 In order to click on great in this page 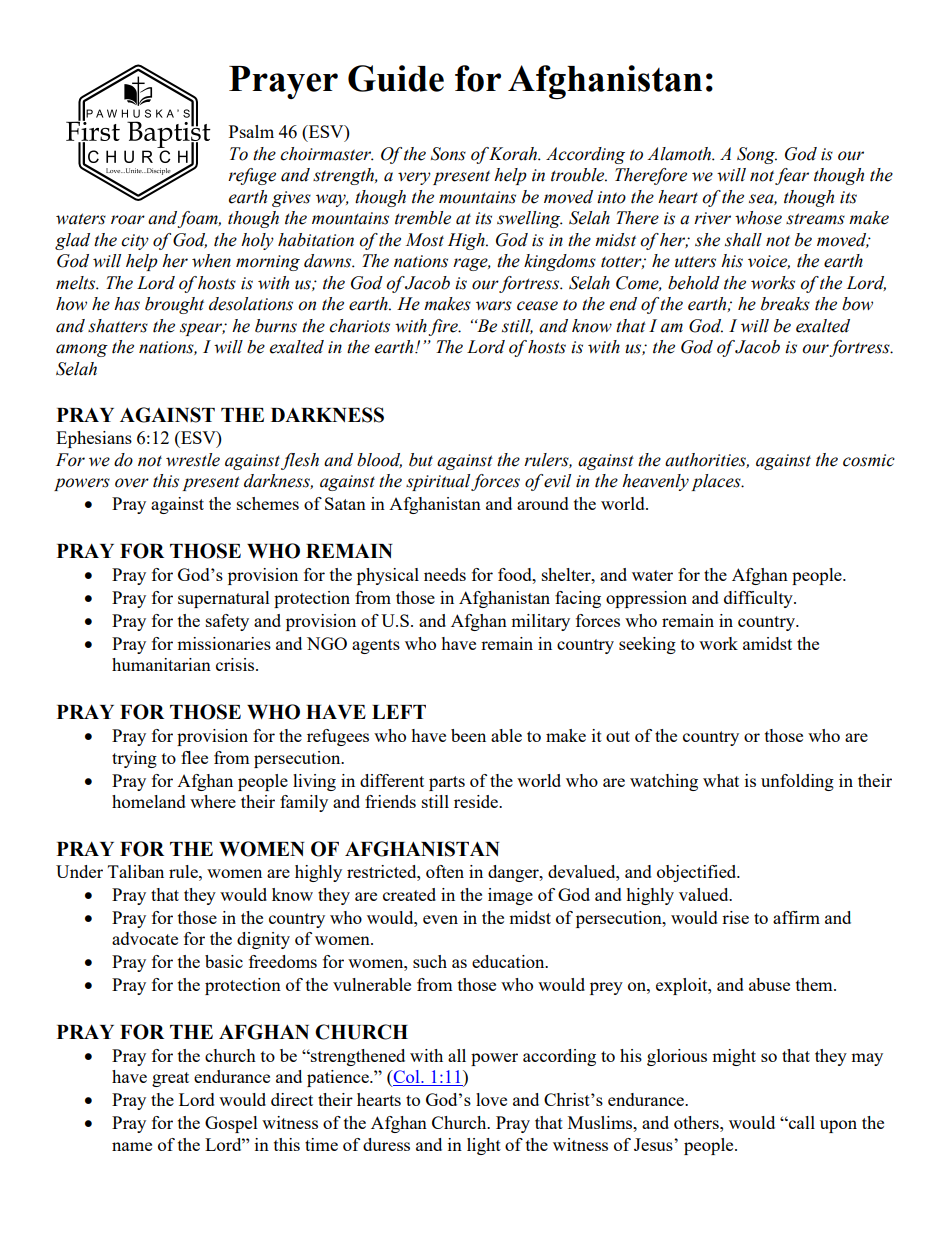, I will do `click(170, 1079)`.
